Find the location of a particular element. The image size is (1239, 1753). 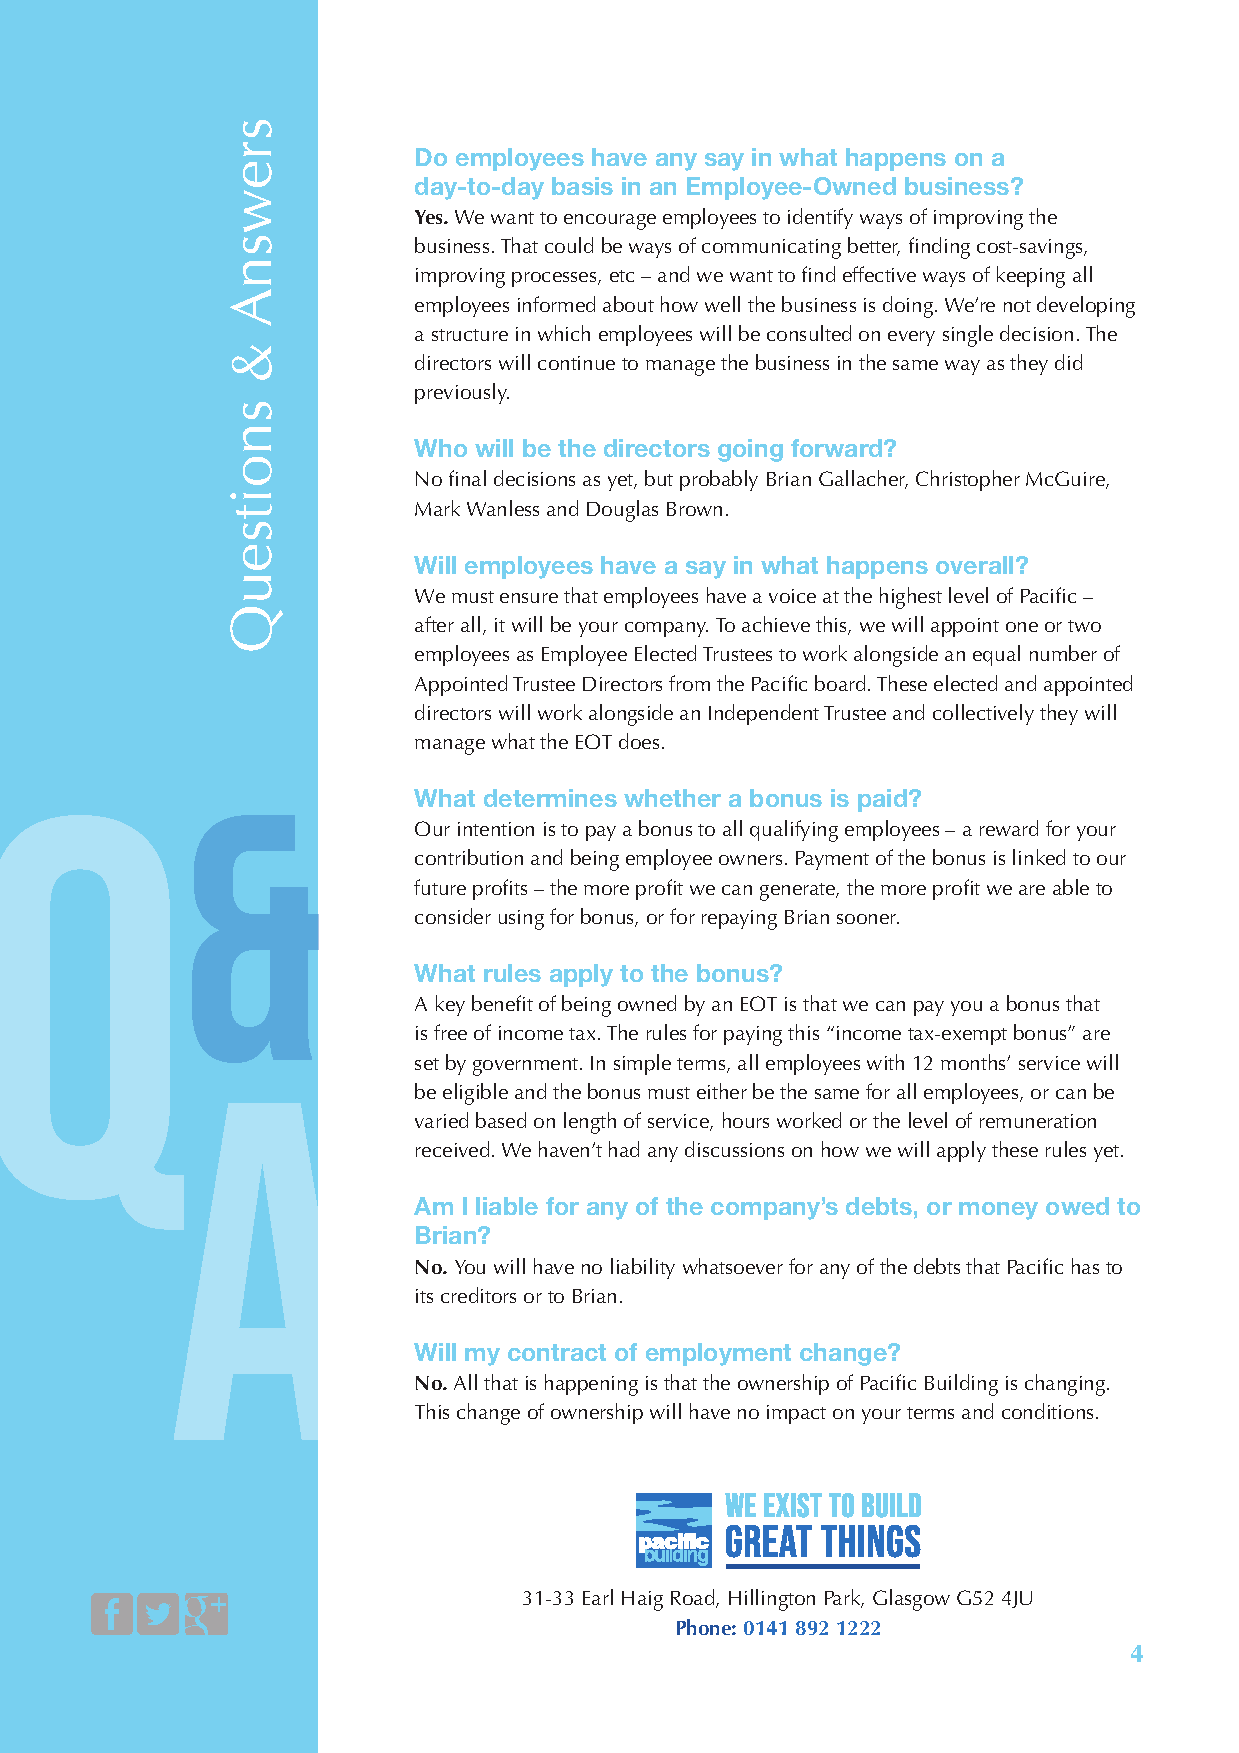

keeping is located at coordinates (1031, 277).
